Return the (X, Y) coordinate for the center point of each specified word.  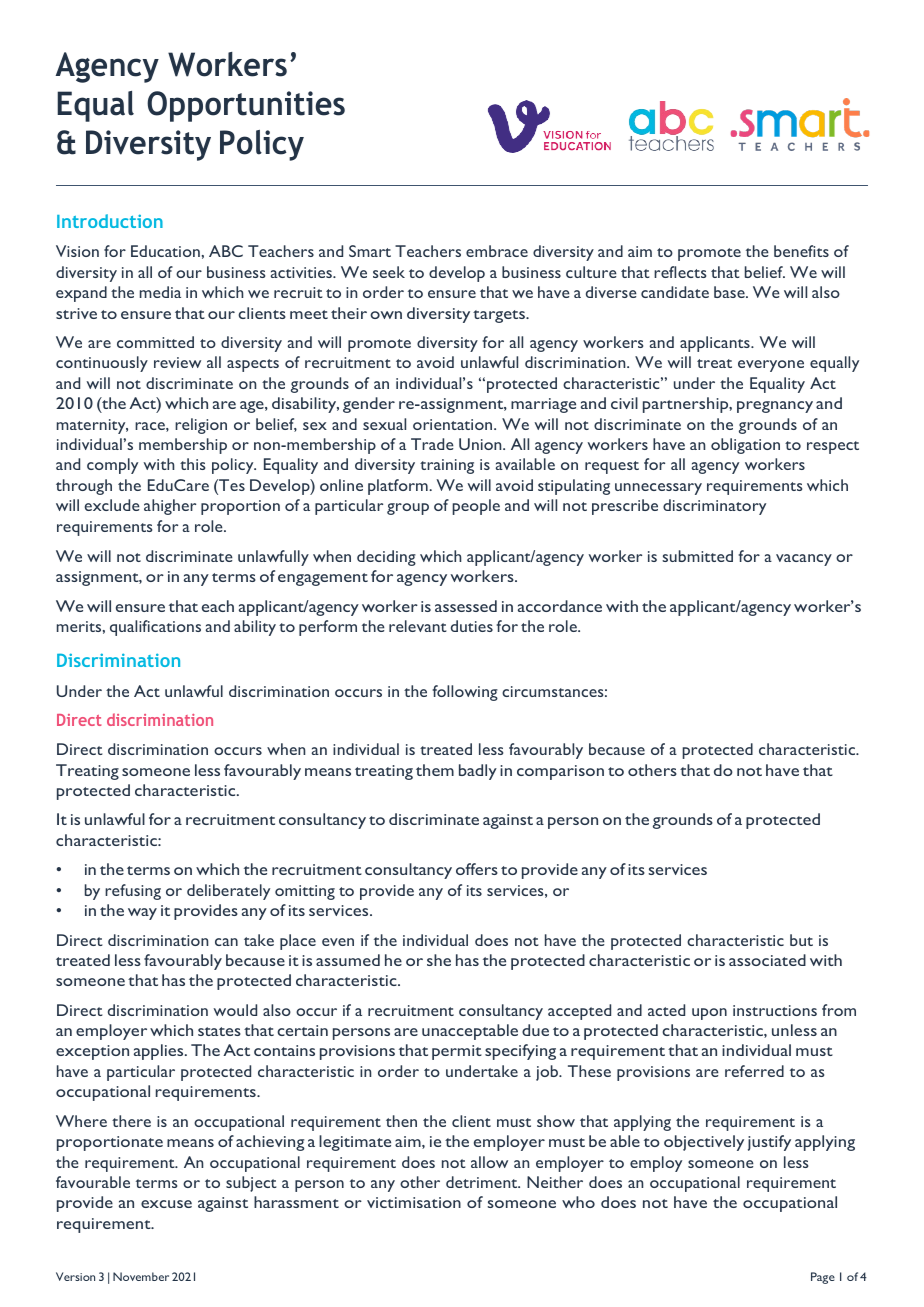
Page (823, 1278)
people (476, 507)
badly (478, 772)
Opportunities (246, 106)
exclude (112, 505)
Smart (370, 251)
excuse (166, 1204)
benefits (801, 251)
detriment (483, 1182)
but (801, 940)
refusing (133, 892)
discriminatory (714, 507)
